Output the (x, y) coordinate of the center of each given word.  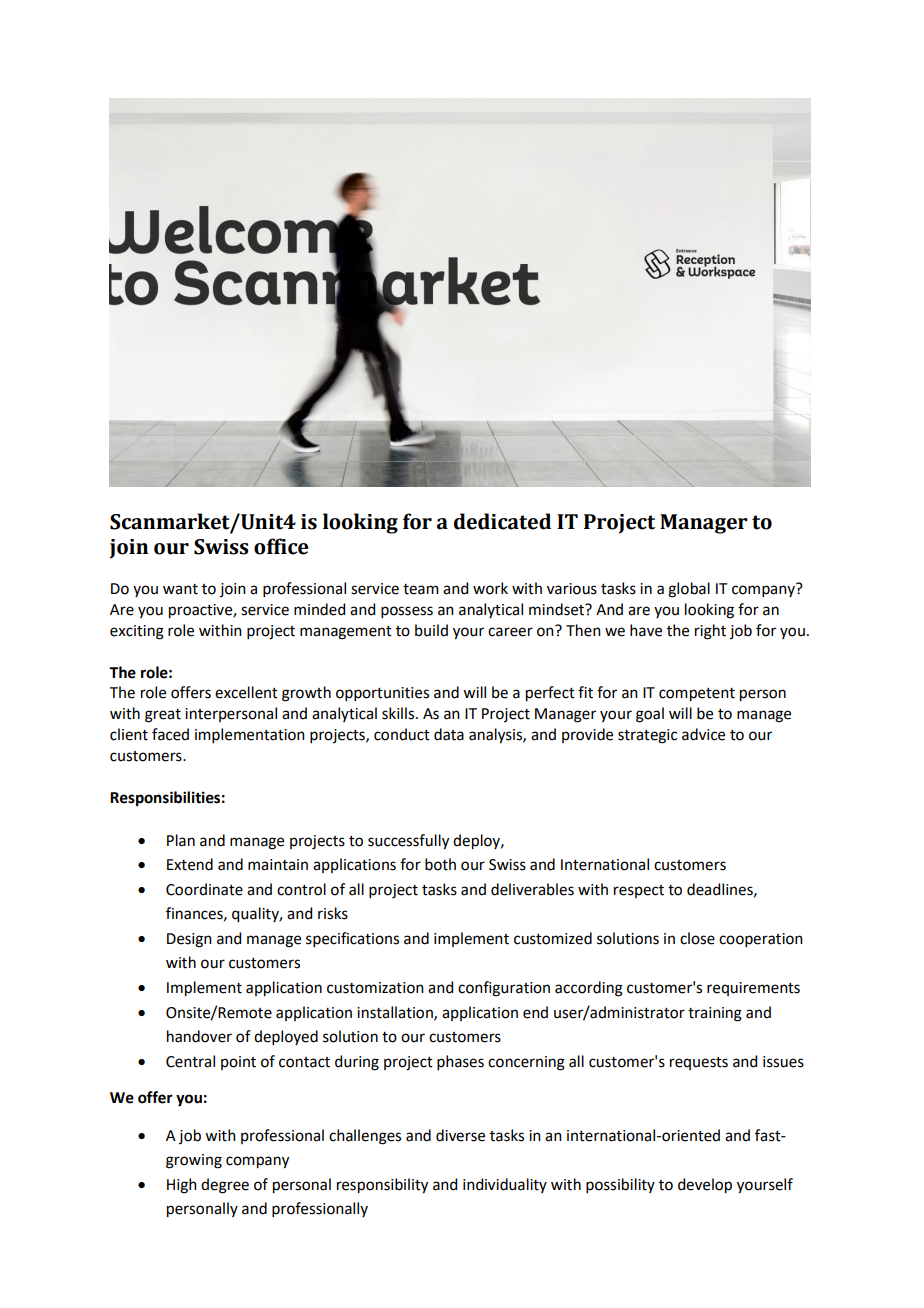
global (689, 590)
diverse (460, 1135)
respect (639, 891)
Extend (190, 864)
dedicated (502, 521)
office (281, 546)
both (440, 864)
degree (225, 1186)
